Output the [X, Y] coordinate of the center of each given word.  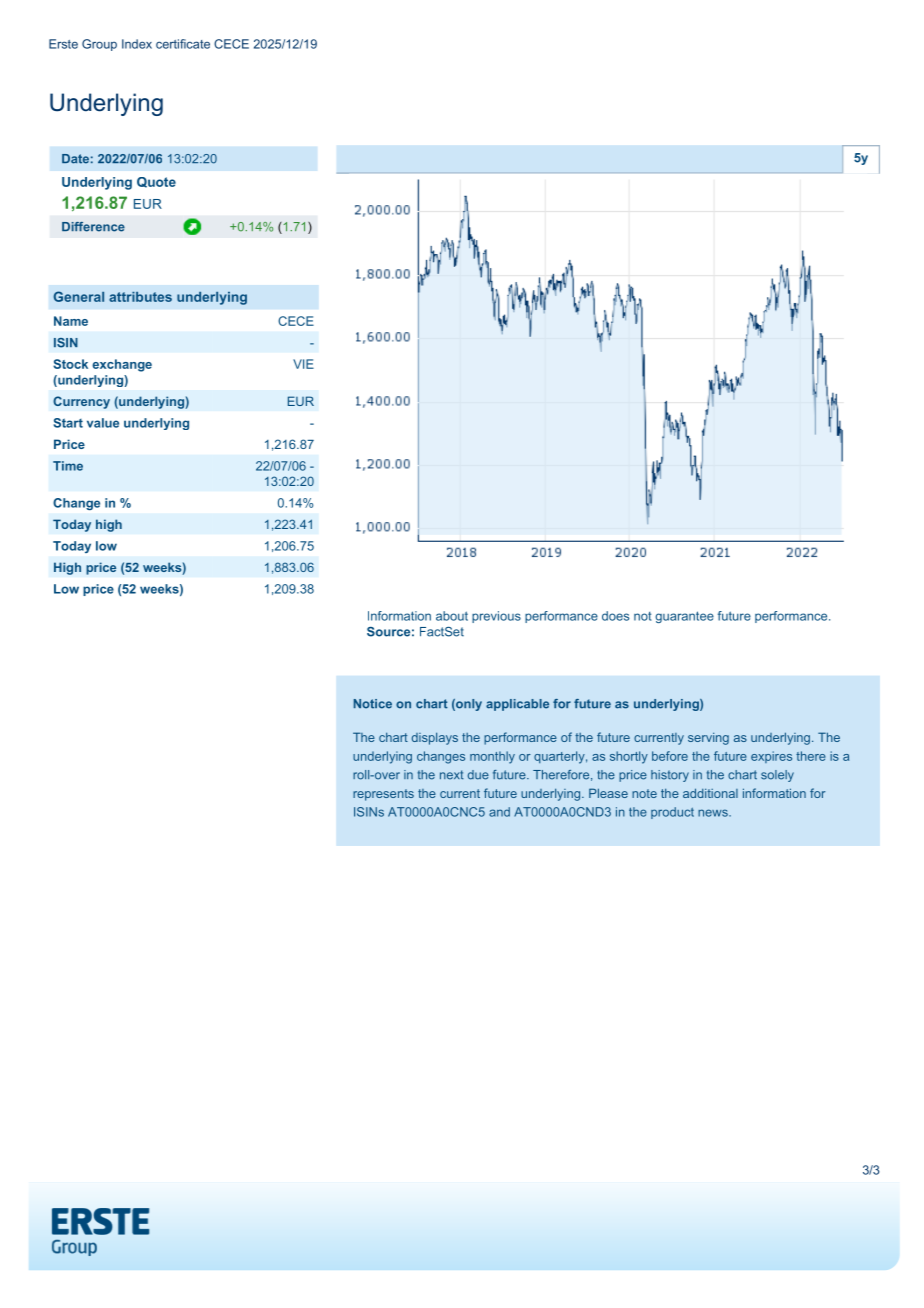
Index [137, 44]
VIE [303, 364]
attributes [140, 297]
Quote [156, 182]
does [615, 616]
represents [383, 795]
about [452, 616]
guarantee [684, 617]
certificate [183, 44]
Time [68, 466]
